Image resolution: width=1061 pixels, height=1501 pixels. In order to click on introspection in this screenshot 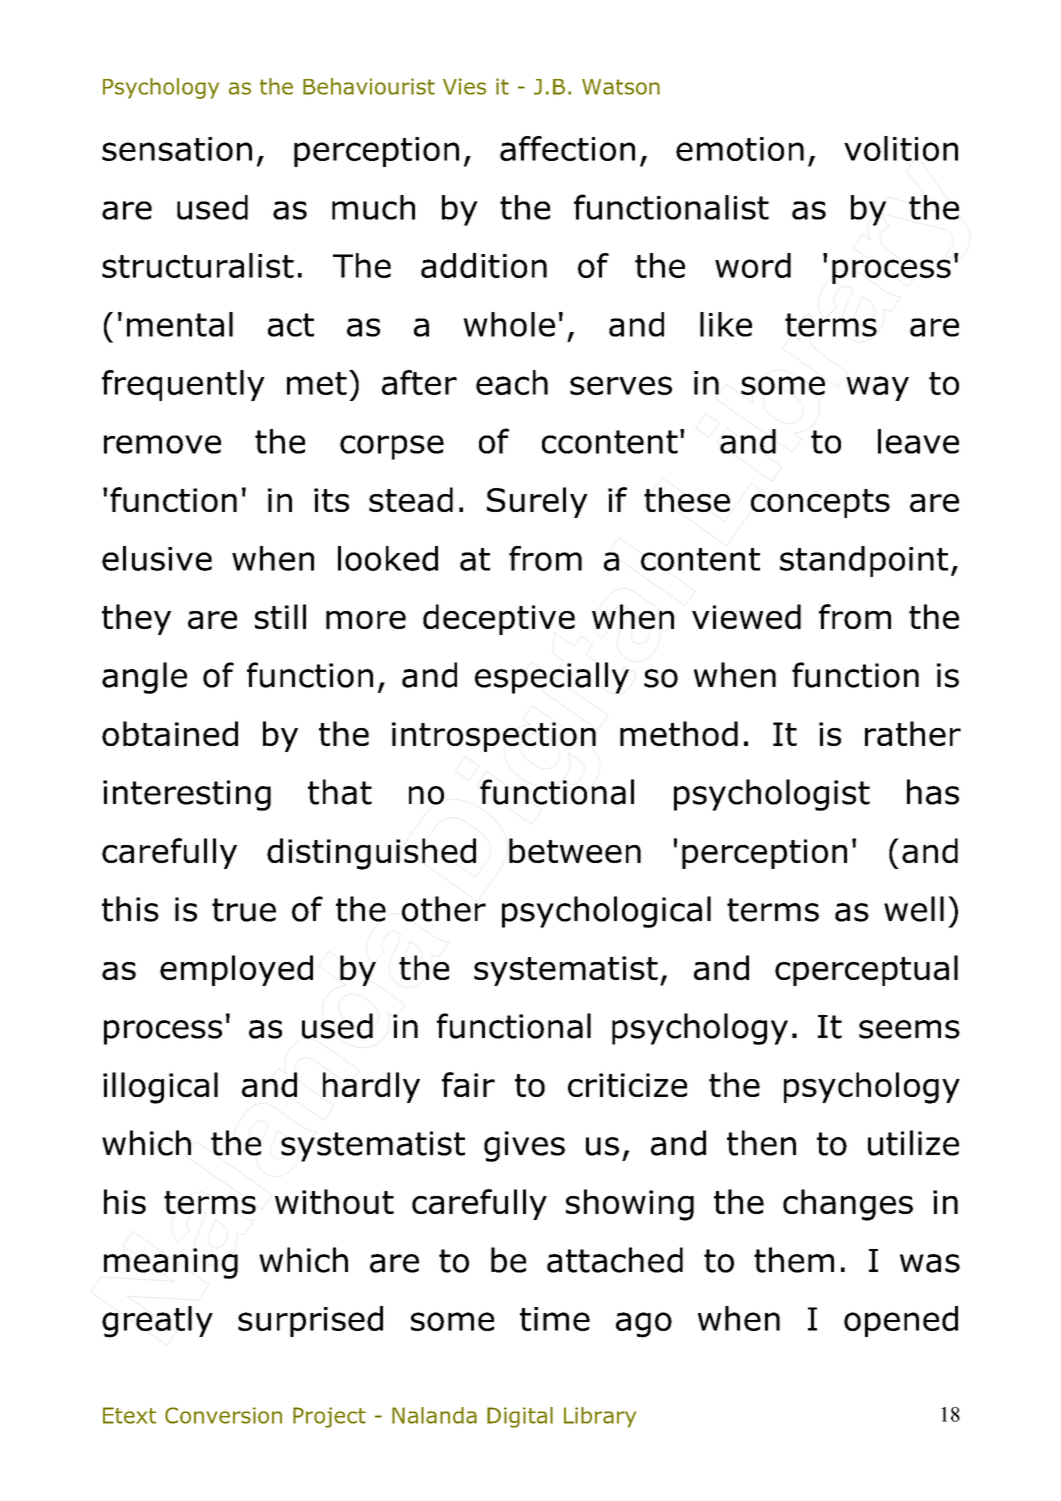, I will do `click(494, 737)`.
